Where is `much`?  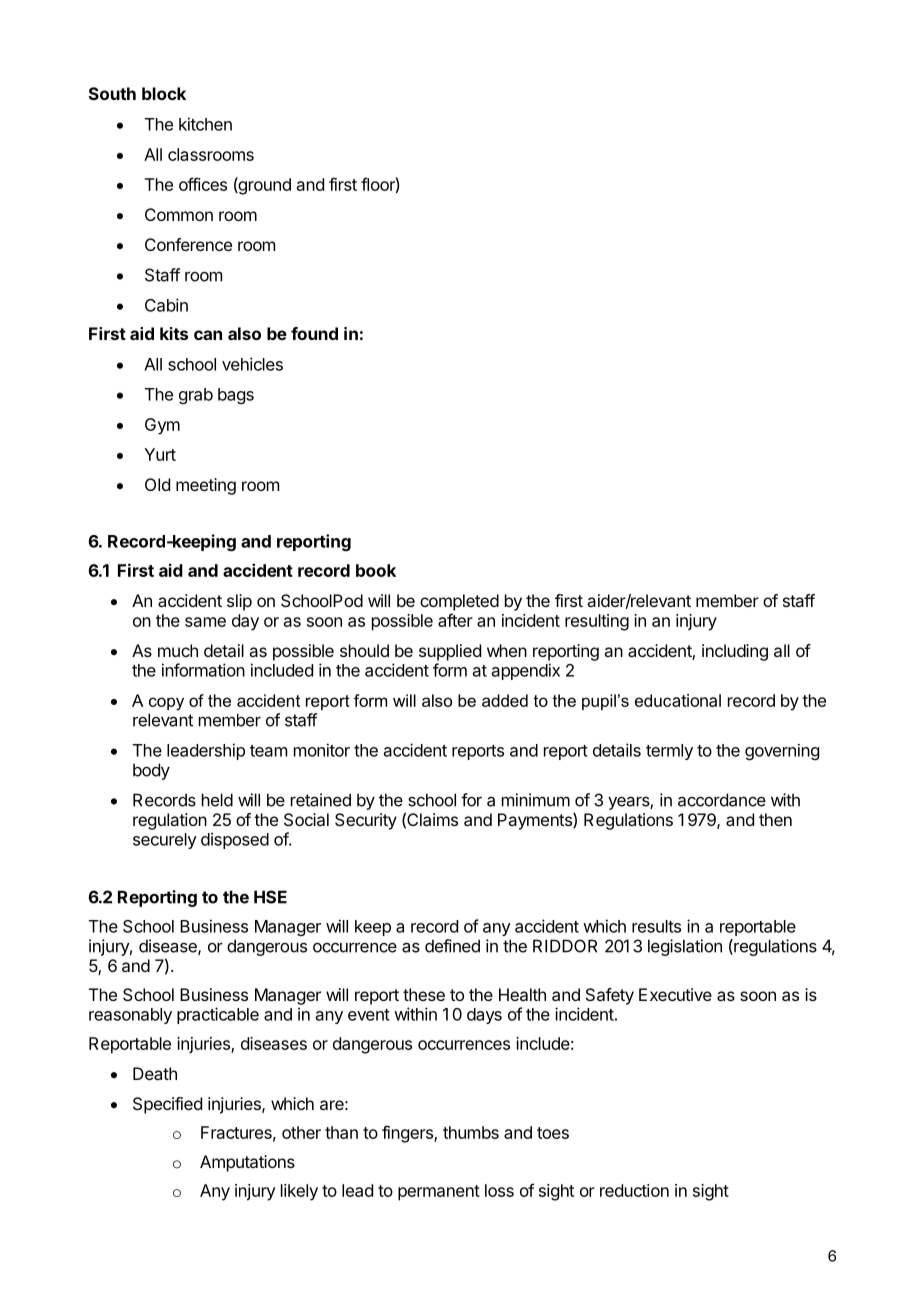 much is located at coordinates (178, 650).
